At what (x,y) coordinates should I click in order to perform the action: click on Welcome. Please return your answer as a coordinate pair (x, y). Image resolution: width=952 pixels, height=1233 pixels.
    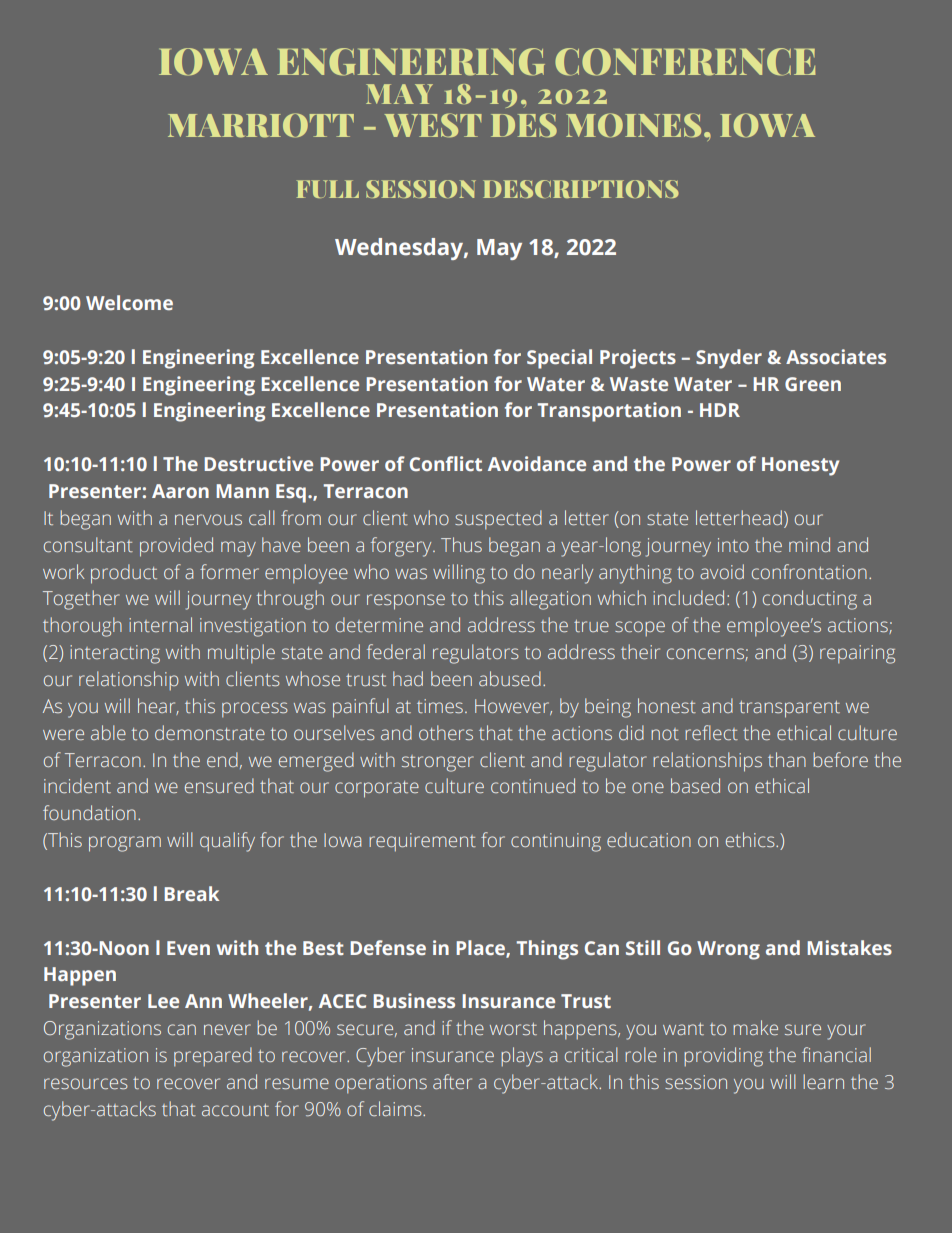
    Looking at the image, I should click on (129, 302).
